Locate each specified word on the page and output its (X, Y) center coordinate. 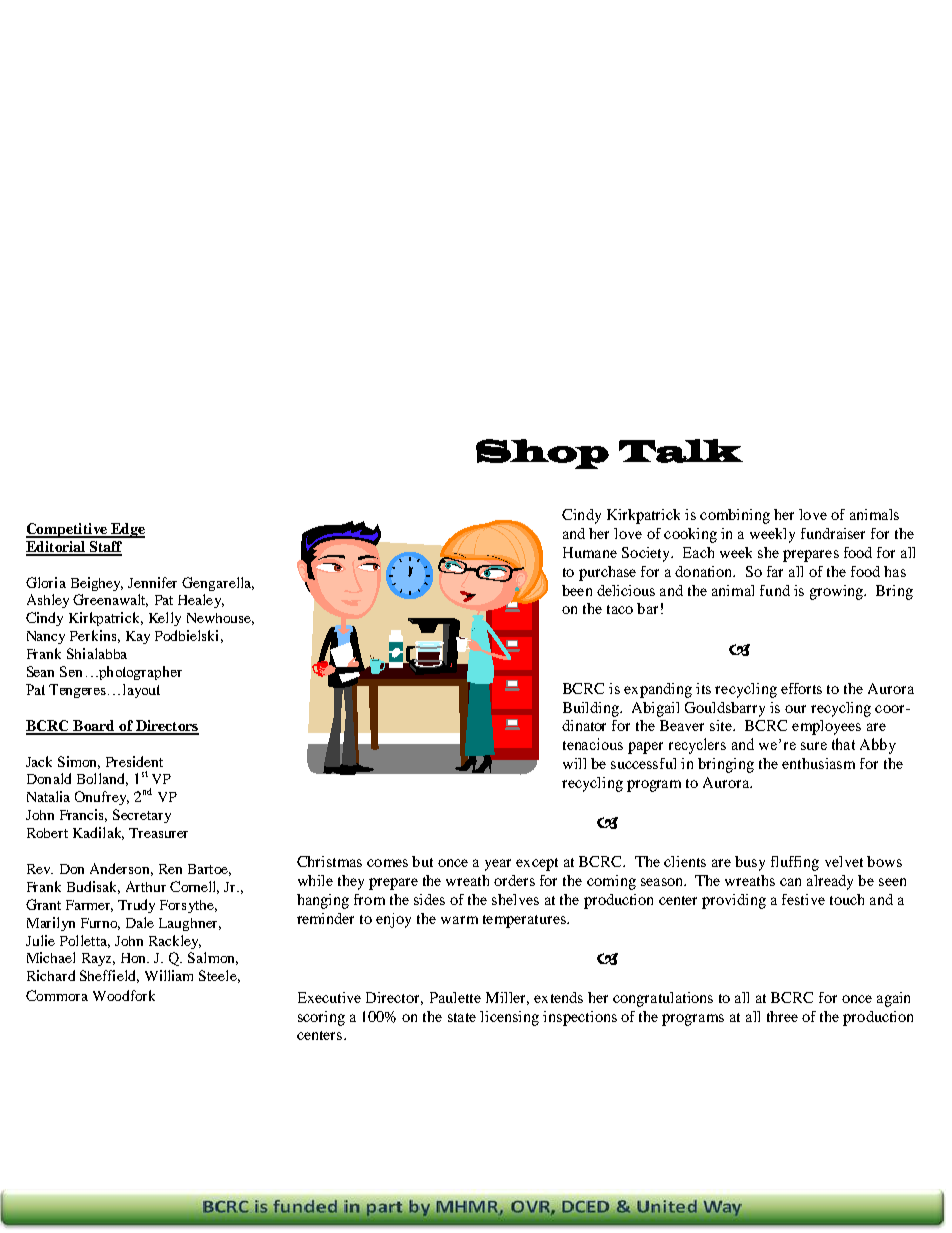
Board (94, 727)
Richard (51, 975)
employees (826, 727)
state (462, 1017)
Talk (681, 451)
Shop (542, 454)
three (782, 1016)
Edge (127, 530)
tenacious (593, 744)
